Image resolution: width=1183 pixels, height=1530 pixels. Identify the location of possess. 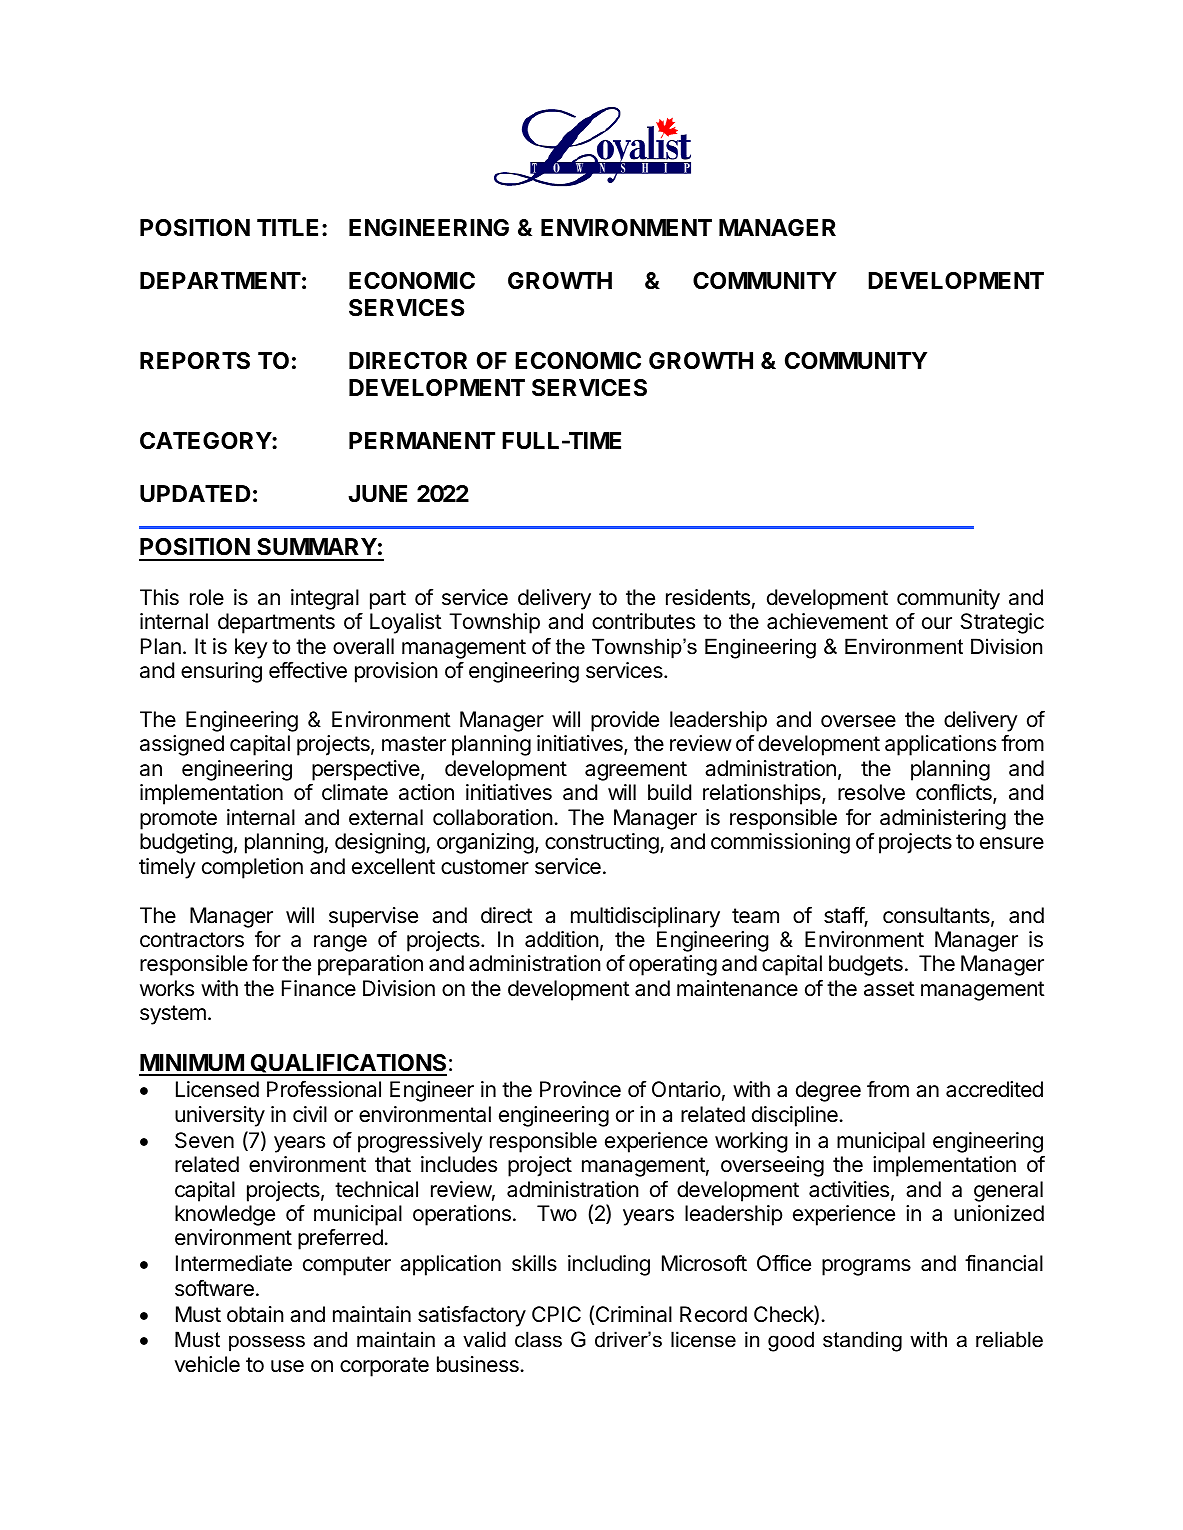
(267, 1343).
